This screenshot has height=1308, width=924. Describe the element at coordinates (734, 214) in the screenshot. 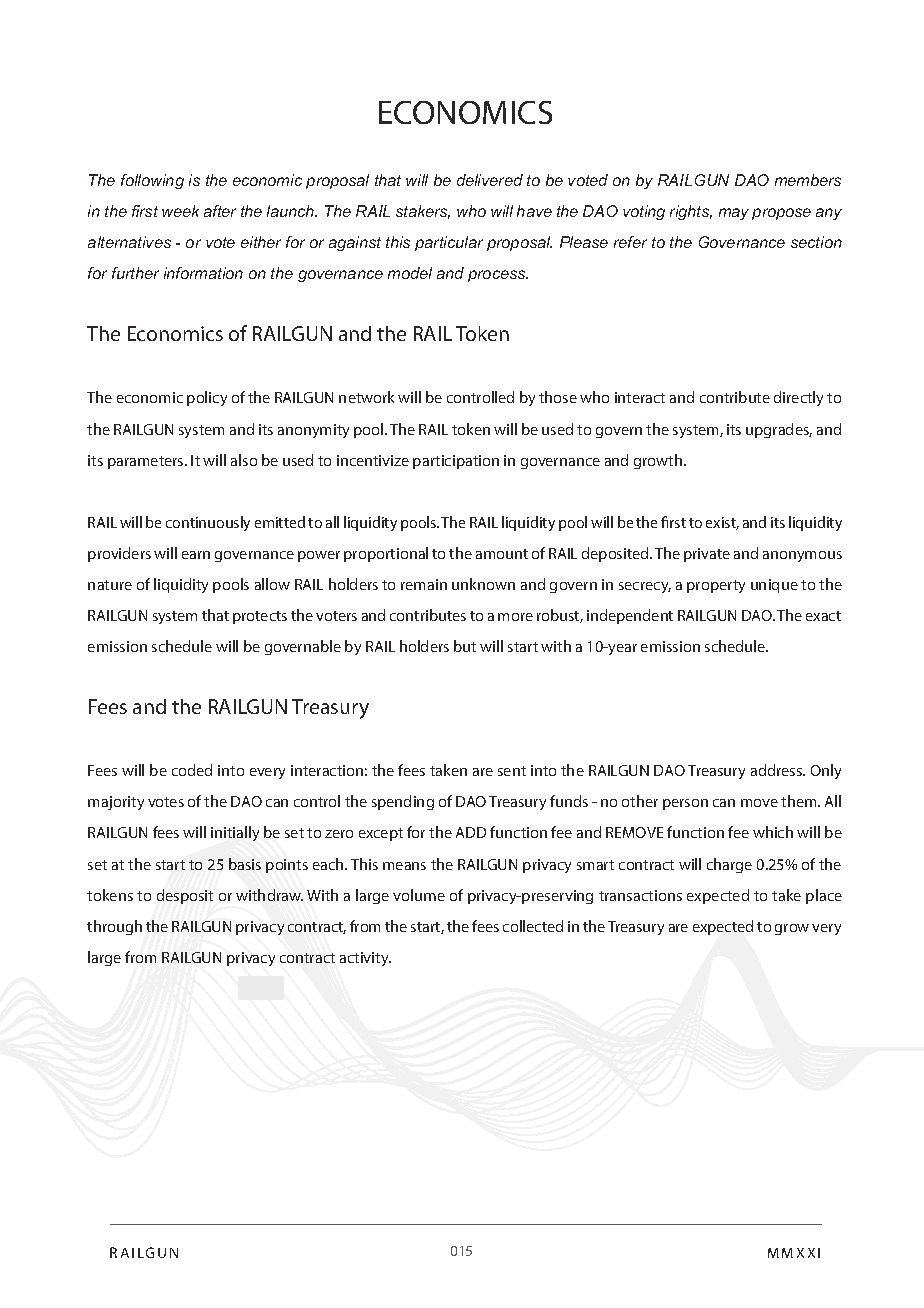

I see `may` at that location.
